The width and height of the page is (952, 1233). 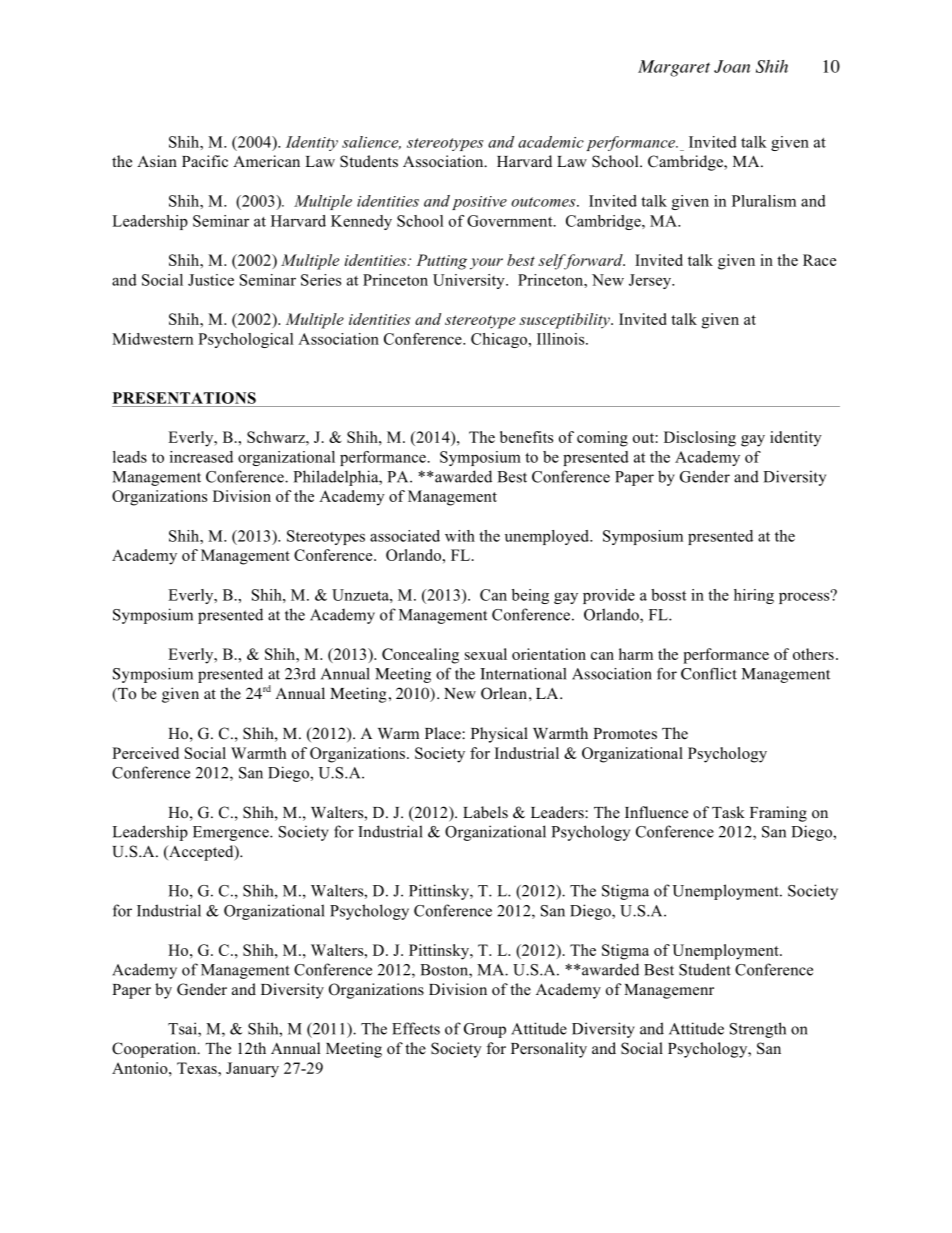 I want to click on Conflict, so click(x=709, y=674).
